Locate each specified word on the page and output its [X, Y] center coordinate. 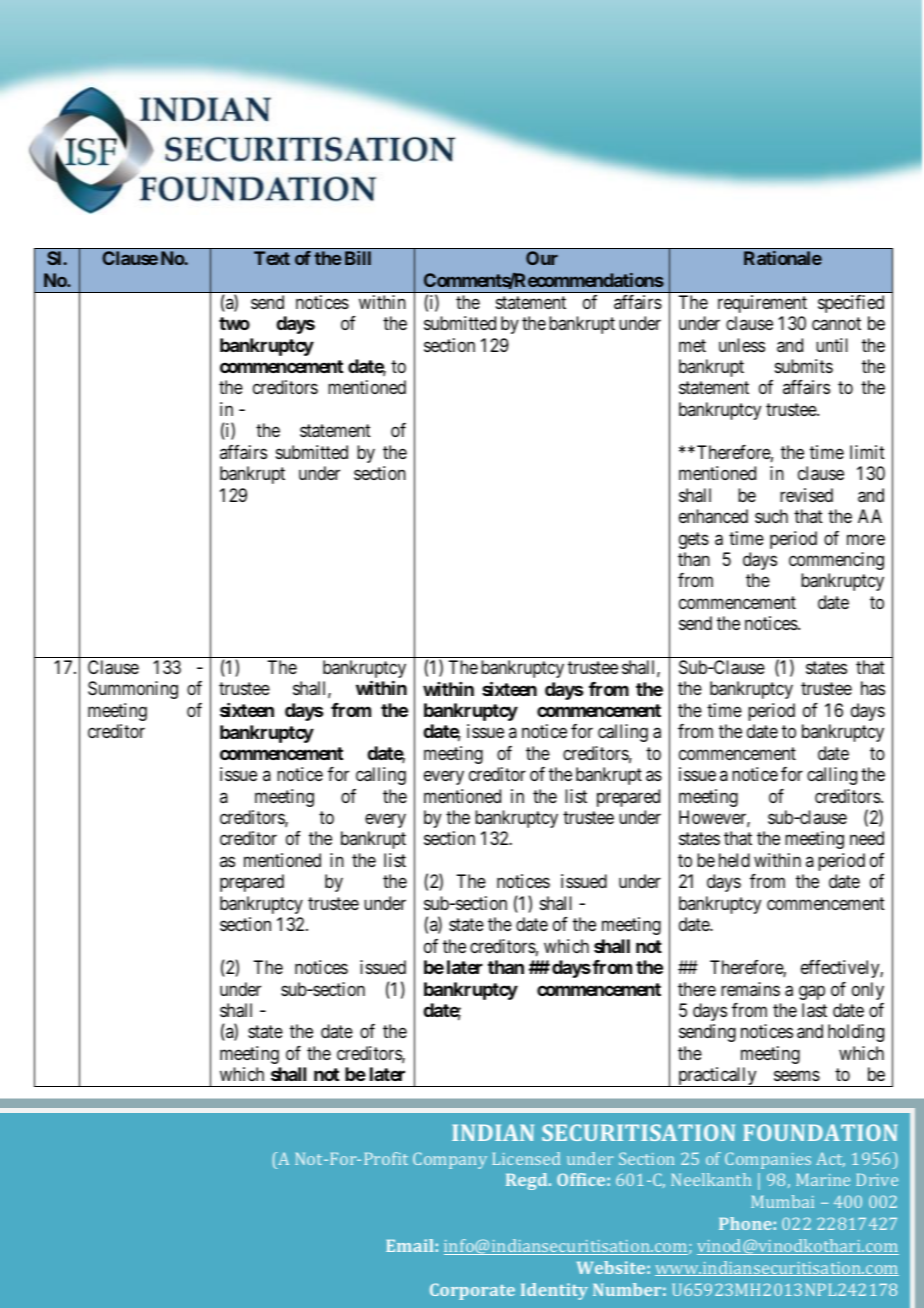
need [867, 838]
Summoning [133, 690]
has [873, 688]
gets [694, 540]
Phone [745, 1223]
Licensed [526, 1158]
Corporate [472, 1291]
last [814, 1010]
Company [450, 1160]
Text [272, 258]
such [771, 516]
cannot [836, 324]
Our [542, 258]
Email [409, 1245]
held [734, 860]
